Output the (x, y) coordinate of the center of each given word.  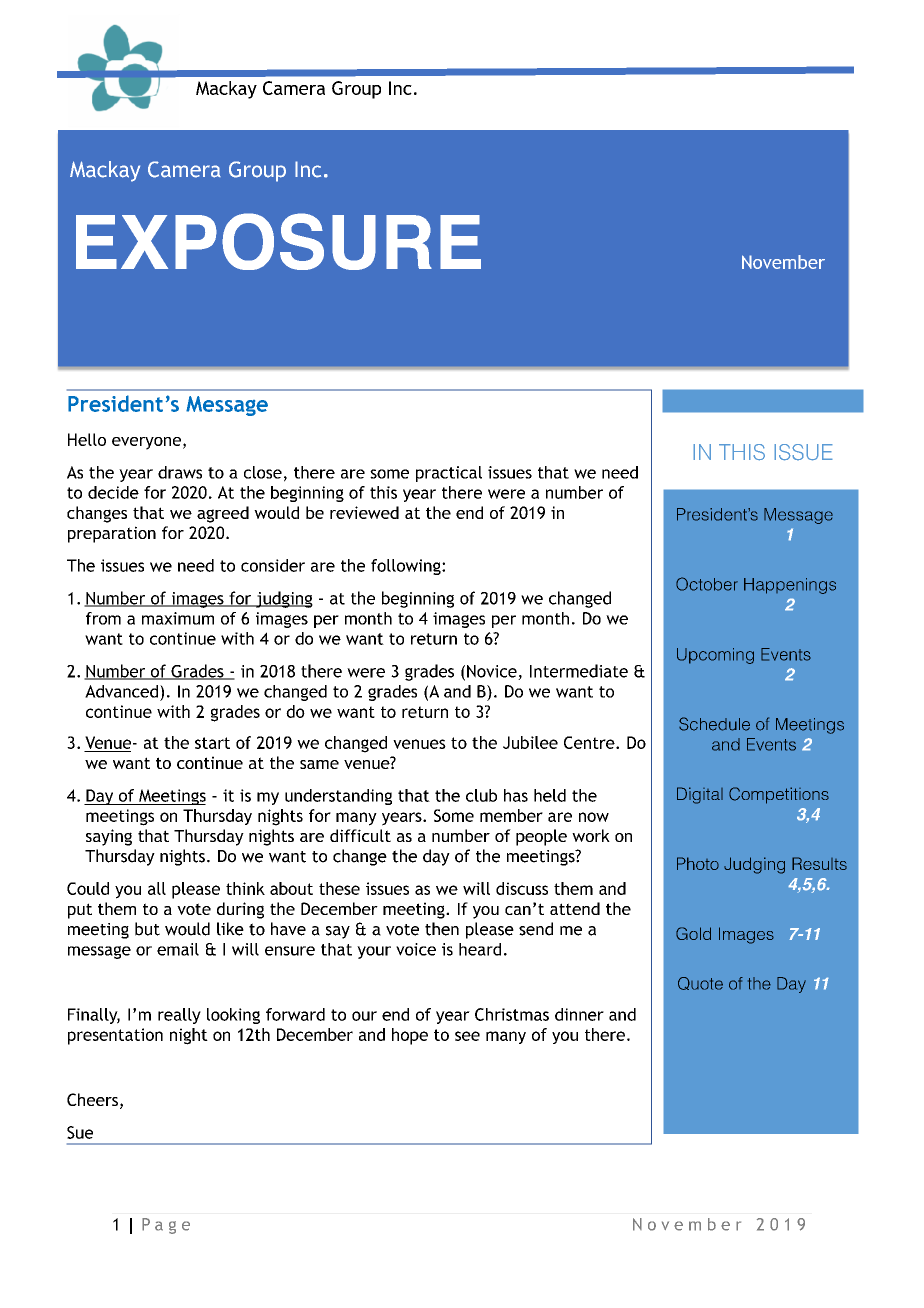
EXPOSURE (278, 241)
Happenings (790, 586)
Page (166, 1226)
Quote (700, 983)
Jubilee (530, 742)
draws (180, 472)
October (707, 584)
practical (449, 474)
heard (480, 949)
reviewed (364, 512)
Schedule (714, 724)
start (212, 743)
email (178, 949)
